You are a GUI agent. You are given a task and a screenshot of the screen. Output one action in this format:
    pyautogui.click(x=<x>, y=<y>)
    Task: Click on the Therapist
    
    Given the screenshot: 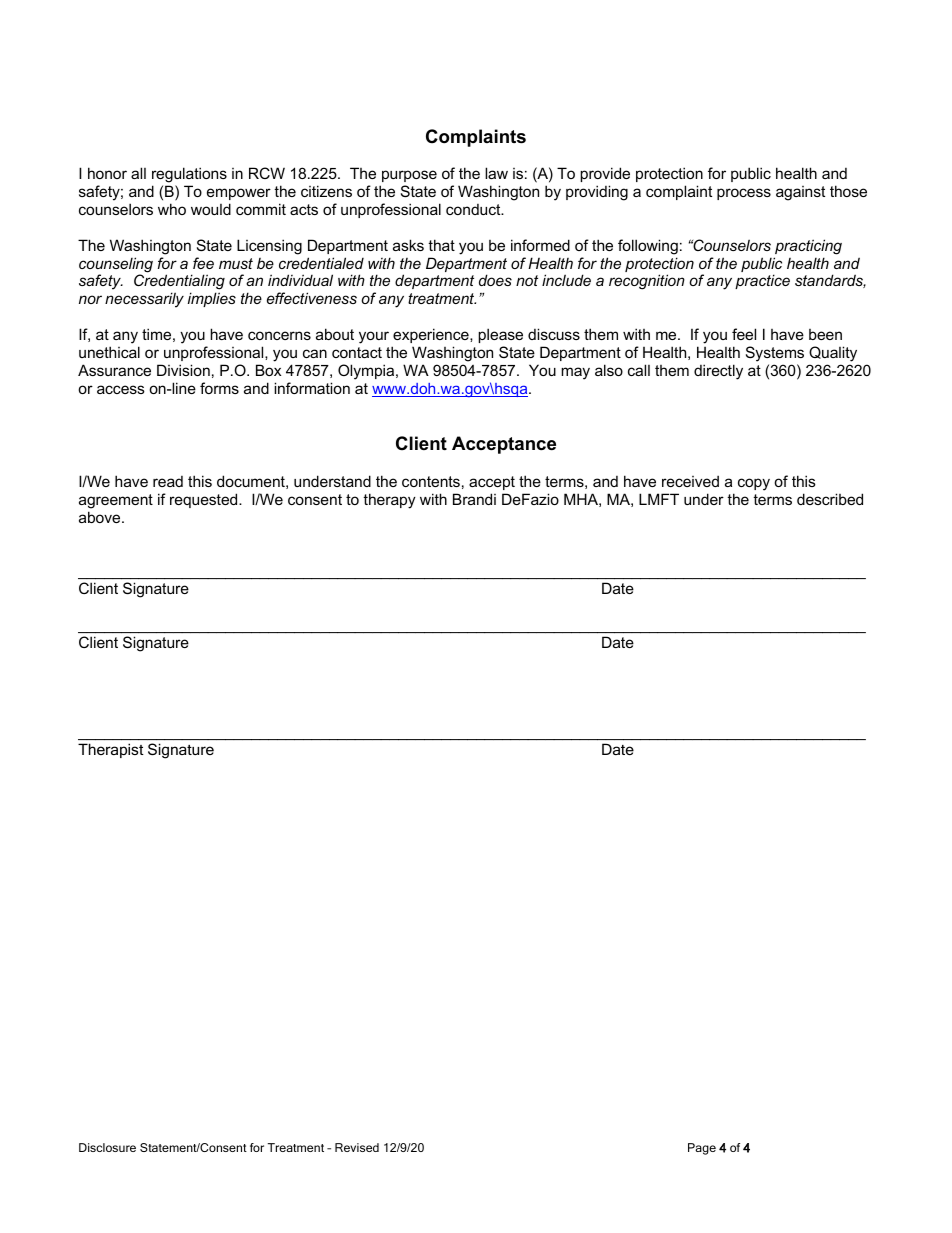 What is the action you would take?
    pyautogui.click(x=111, y=750)
